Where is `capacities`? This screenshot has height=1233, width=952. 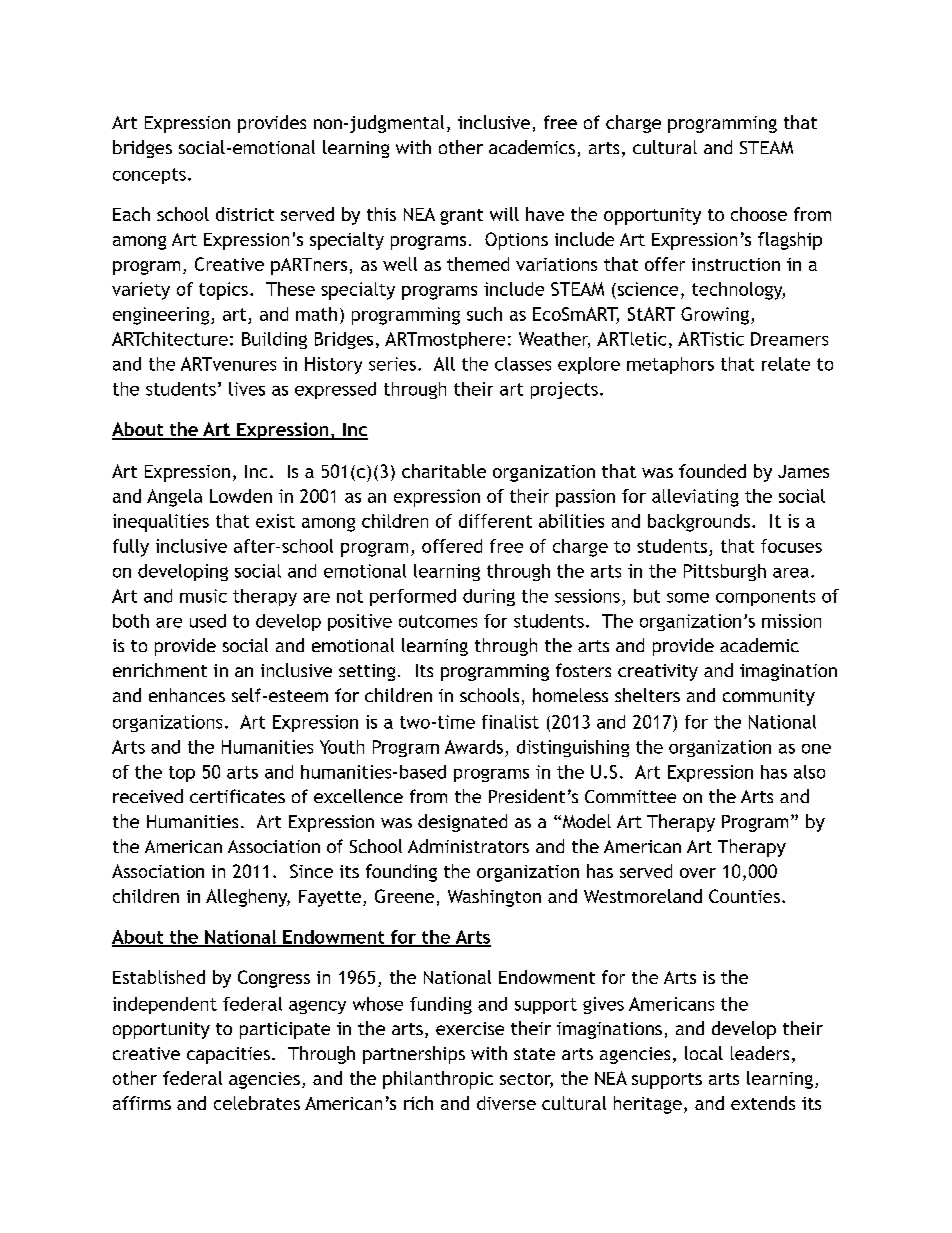
capacities is located at coordinates (228, 1055).
